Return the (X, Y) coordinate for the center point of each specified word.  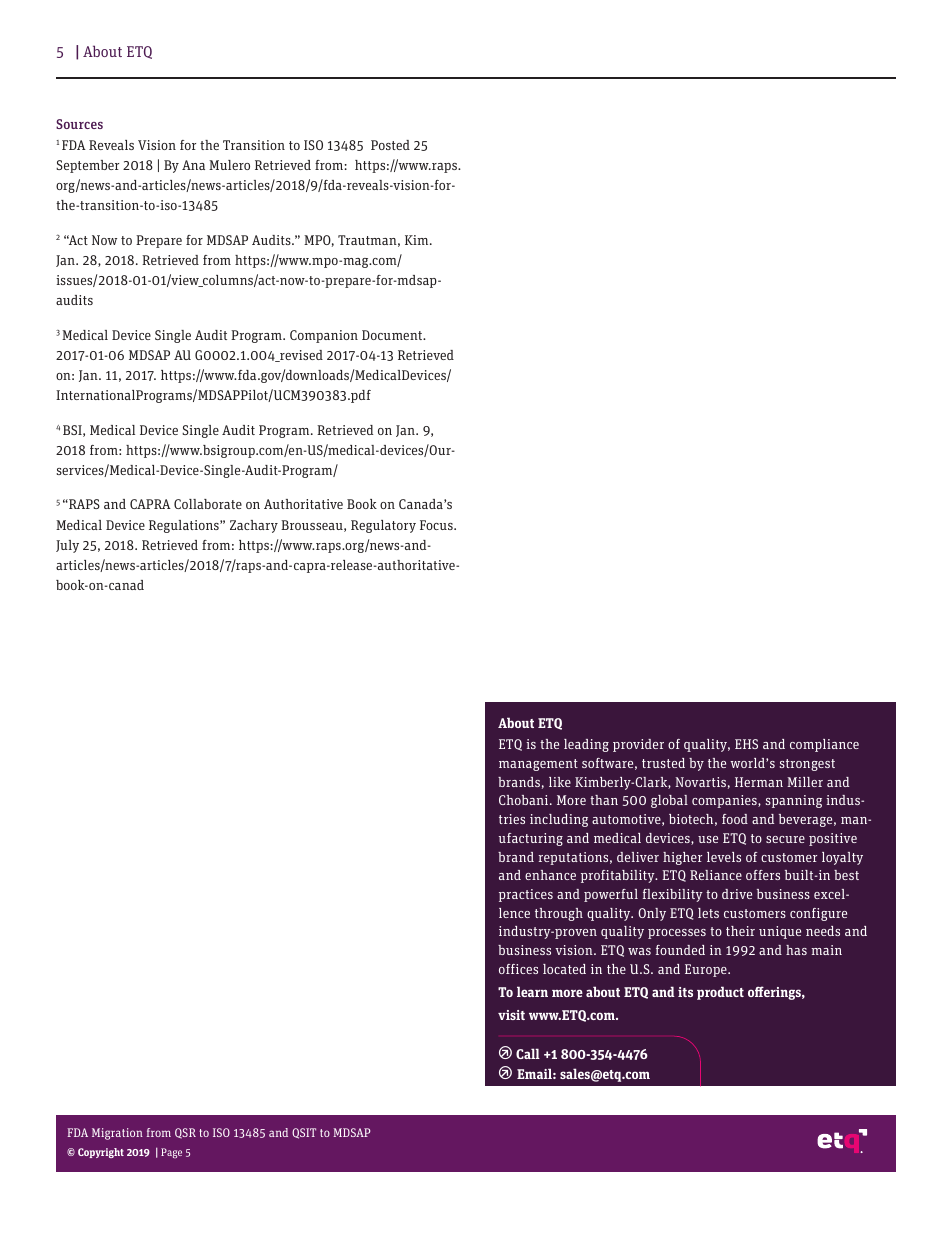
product (720, 993)
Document (393, 335)
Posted (390, 145)
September (87, 166)
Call (528, 1053)
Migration (117, 1134)
